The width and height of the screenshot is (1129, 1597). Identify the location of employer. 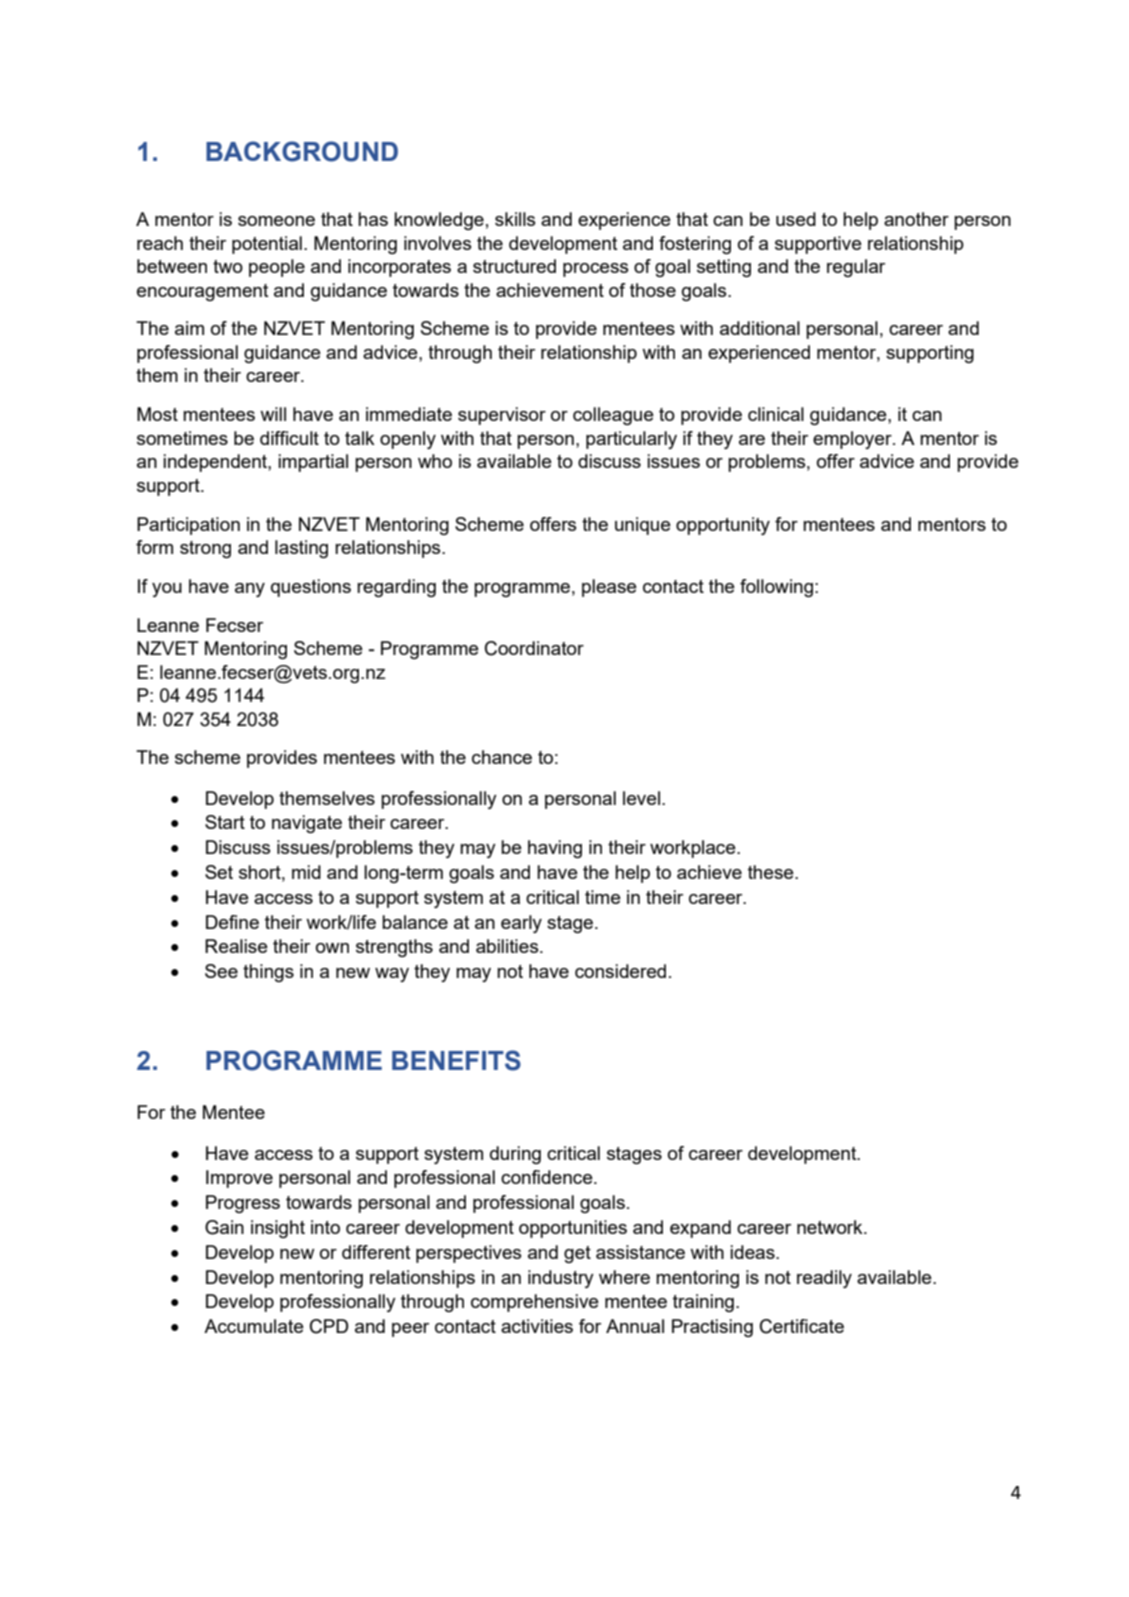
(853, 440).
